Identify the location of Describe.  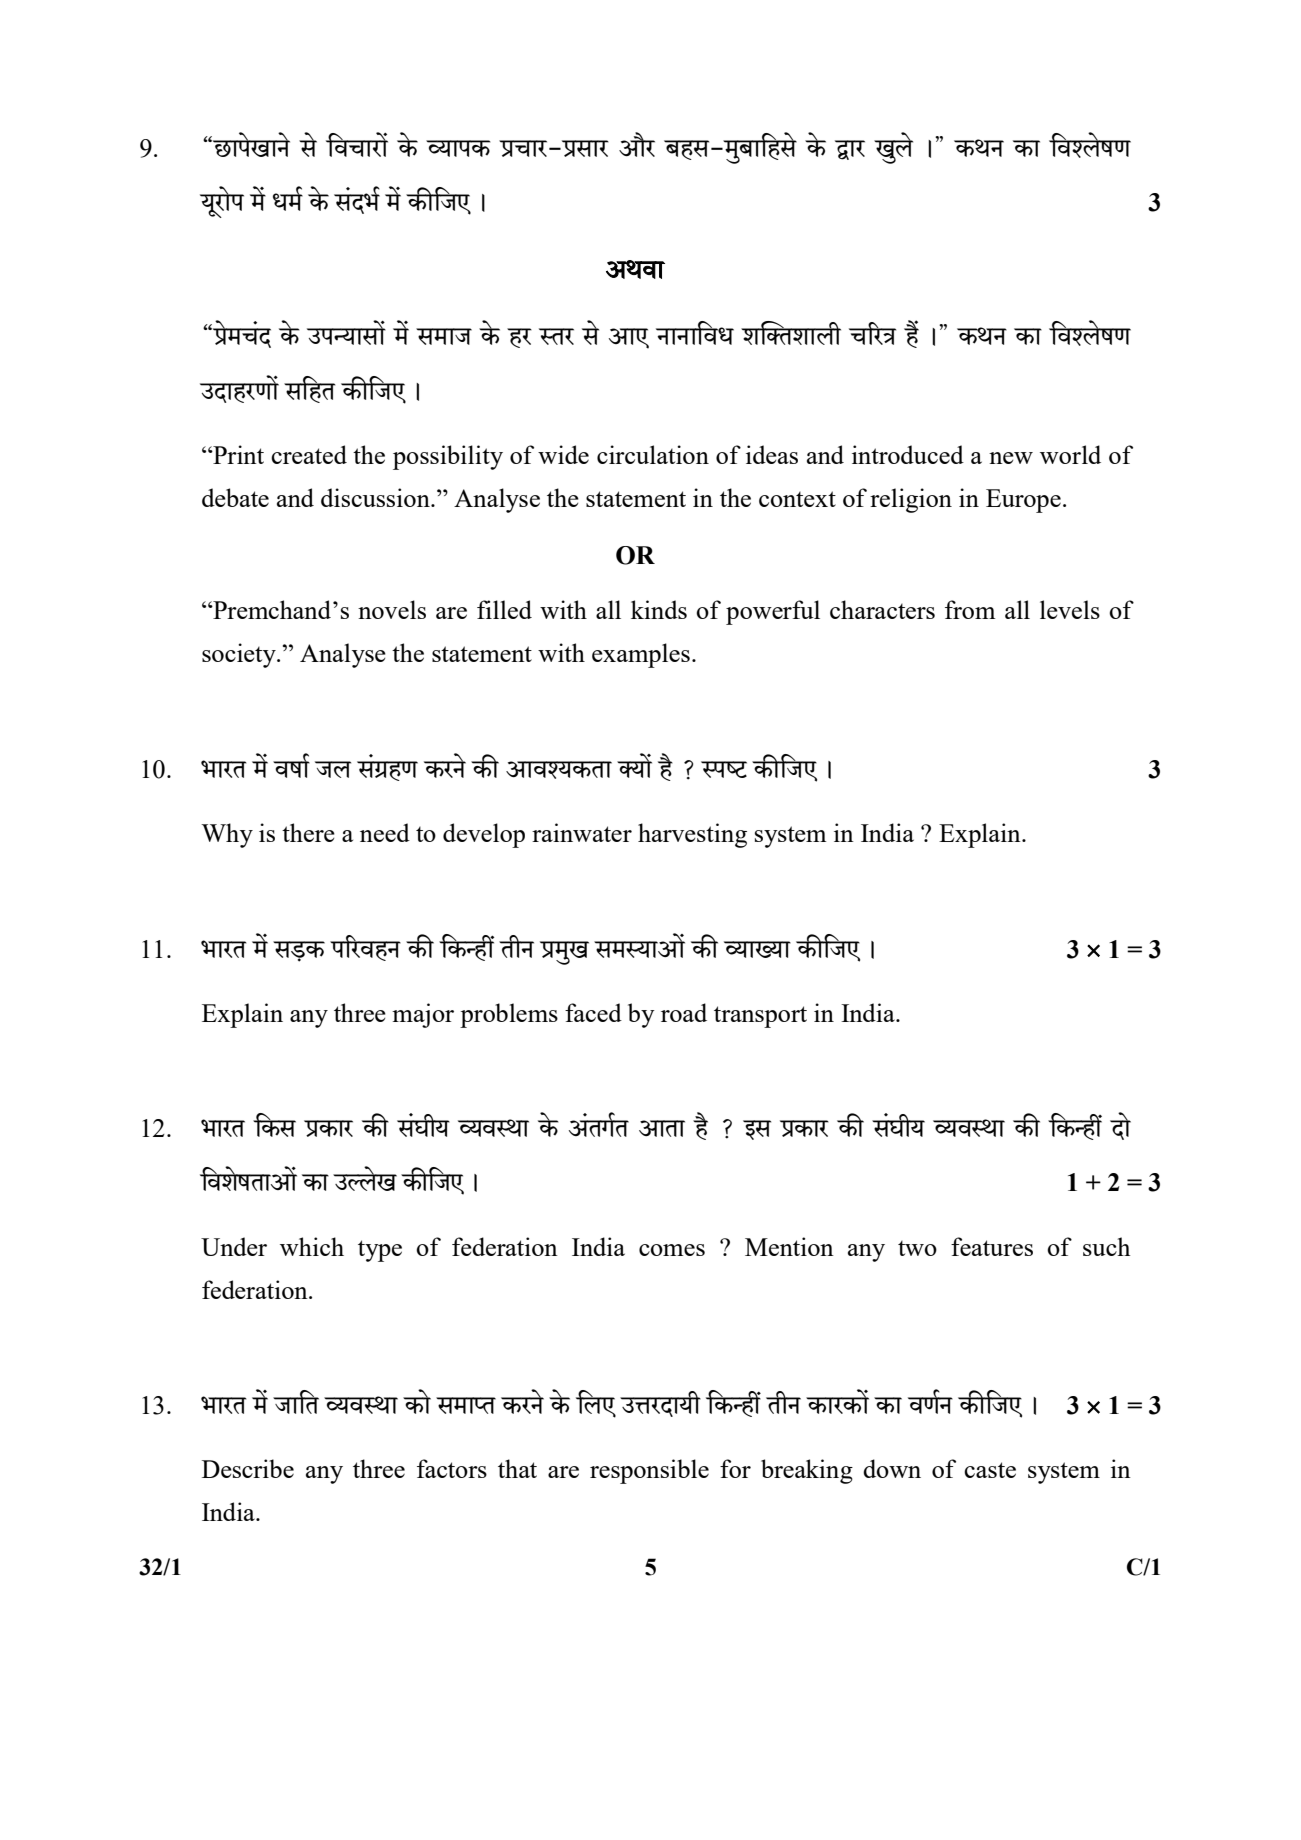
(248, 1468).
